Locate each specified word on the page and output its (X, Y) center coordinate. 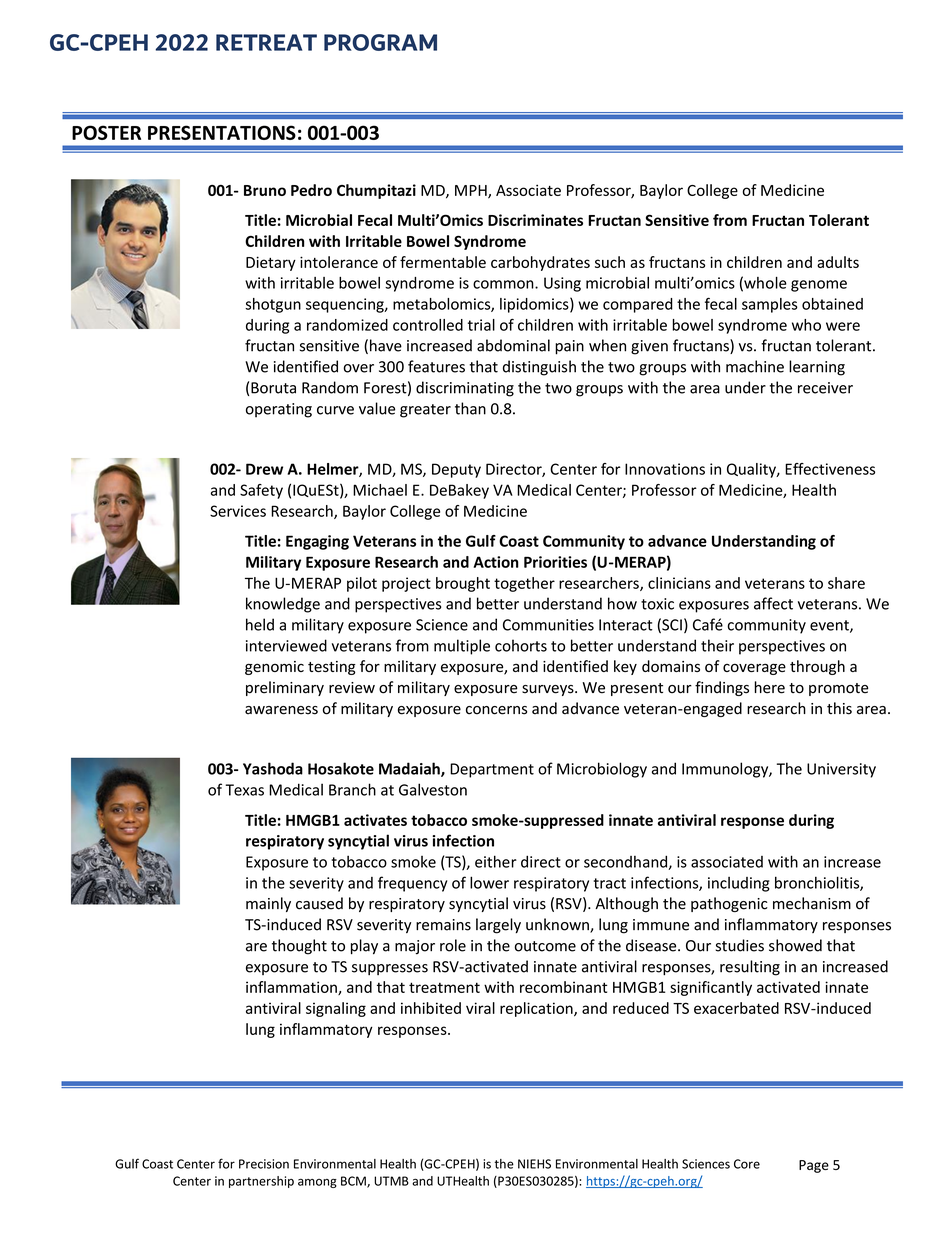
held (260, 624)
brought (463, 584)
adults (838, 262)
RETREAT (266, 42)
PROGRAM (380, 42)
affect (773, 603)
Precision (264, 1164)
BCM (354, 1182)
